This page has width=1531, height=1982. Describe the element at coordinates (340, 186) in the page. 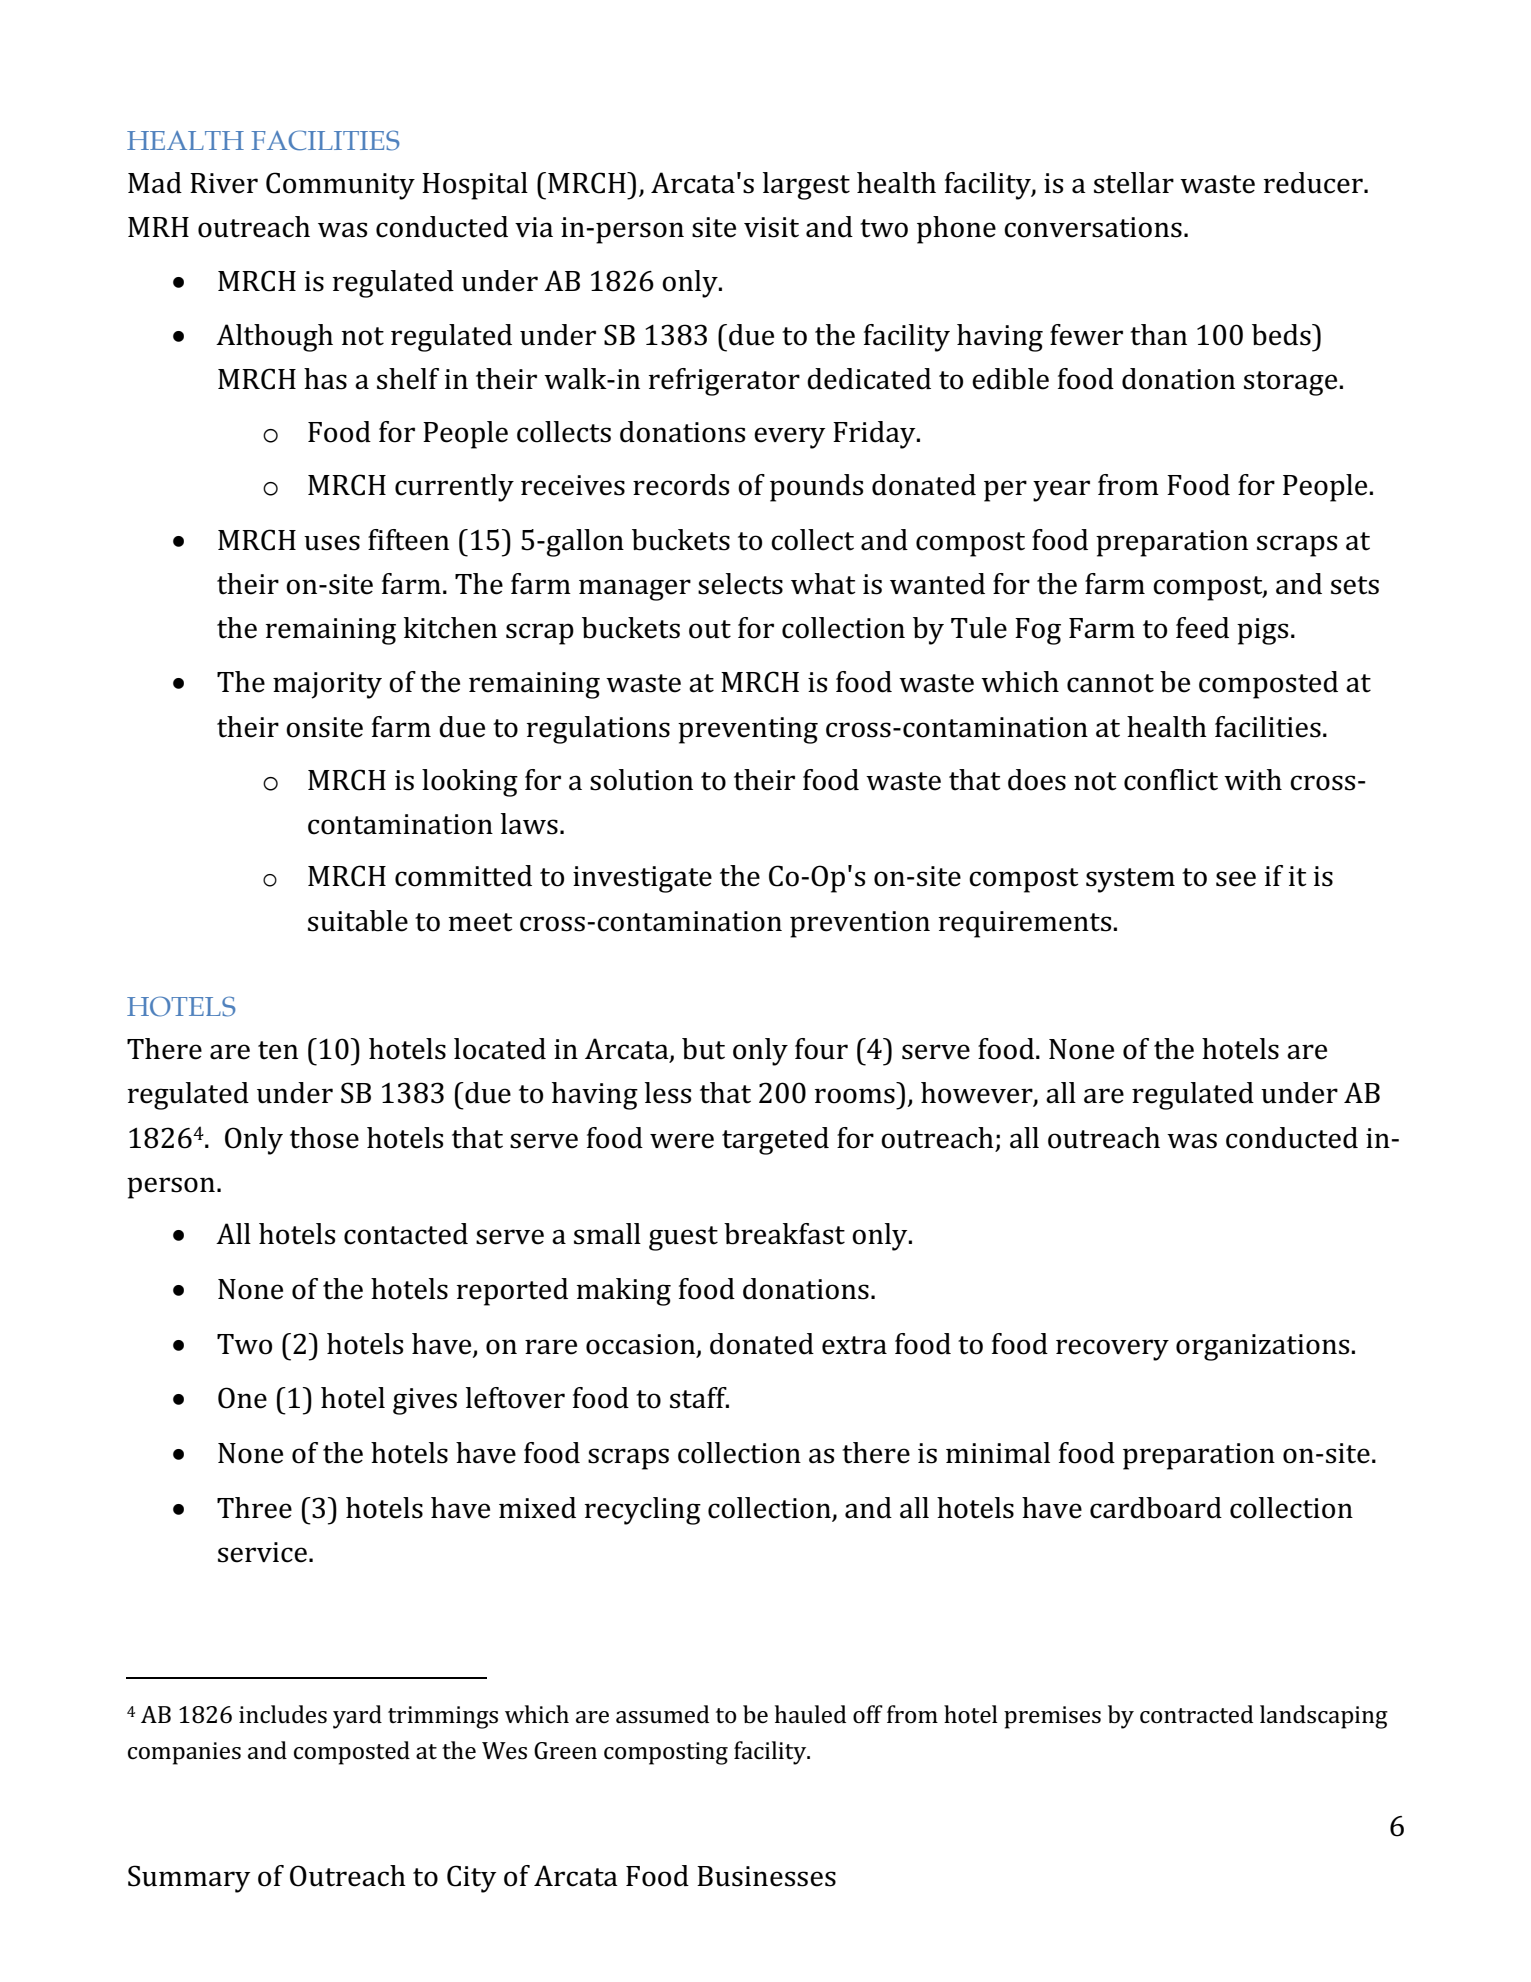

I see `Community` at that location.
